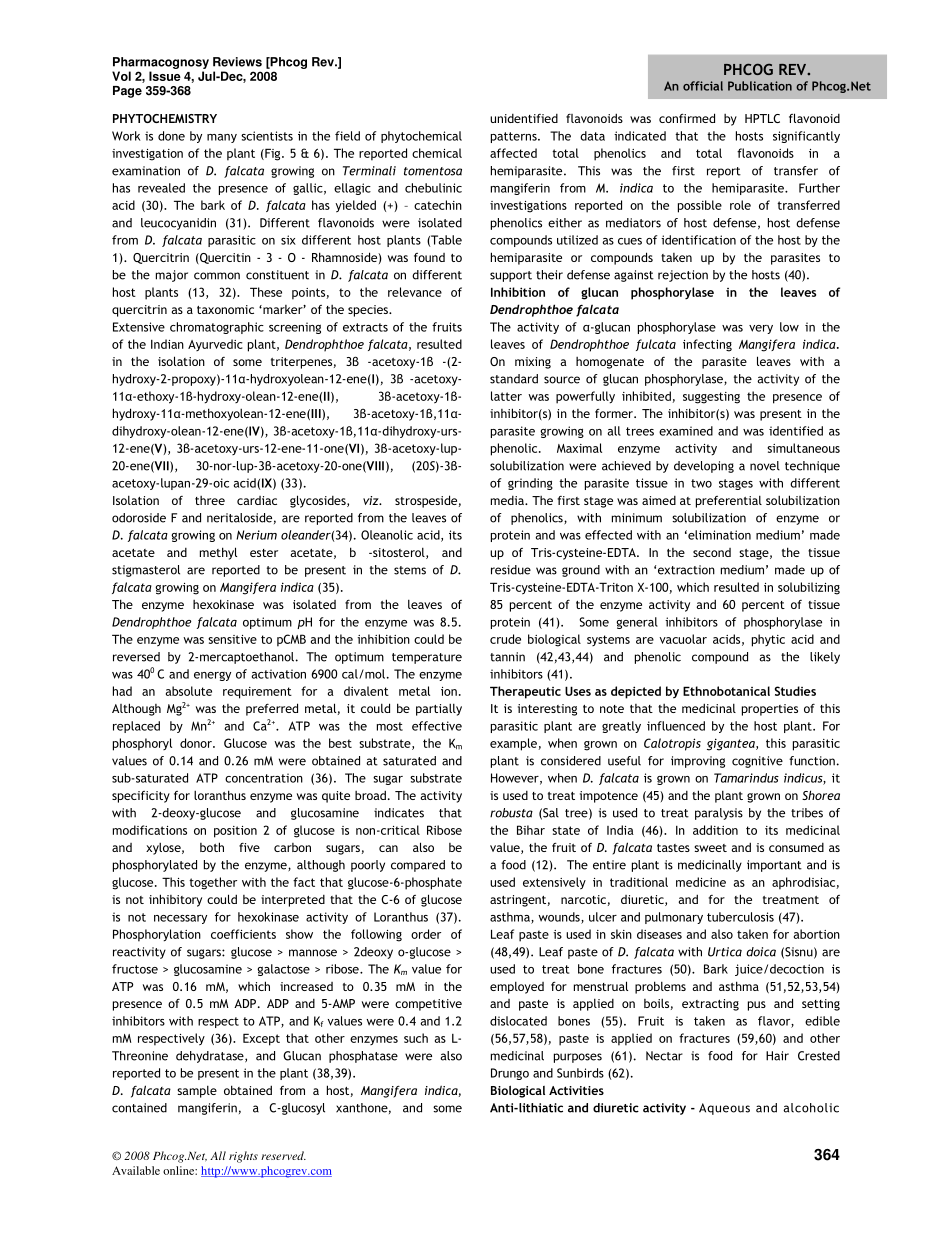 The height and width of the screenshot is (1233, 952). I want to click on necessary, so click(180, 919).
